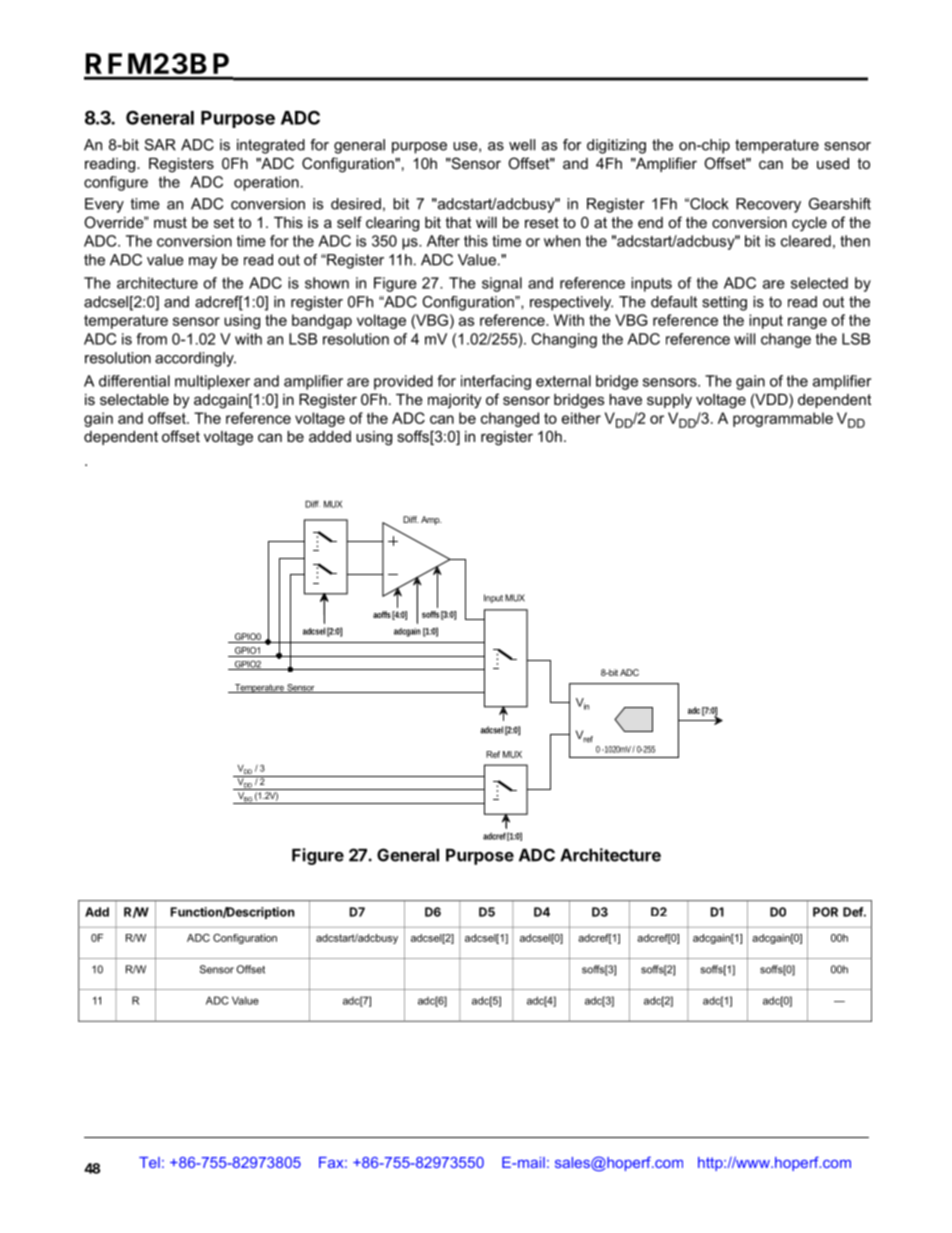 The width and height of the screenshot is (952, 1233). Describe the element at coordinates (149, 1162) in the screenshot. I see `Tel` at that location.
